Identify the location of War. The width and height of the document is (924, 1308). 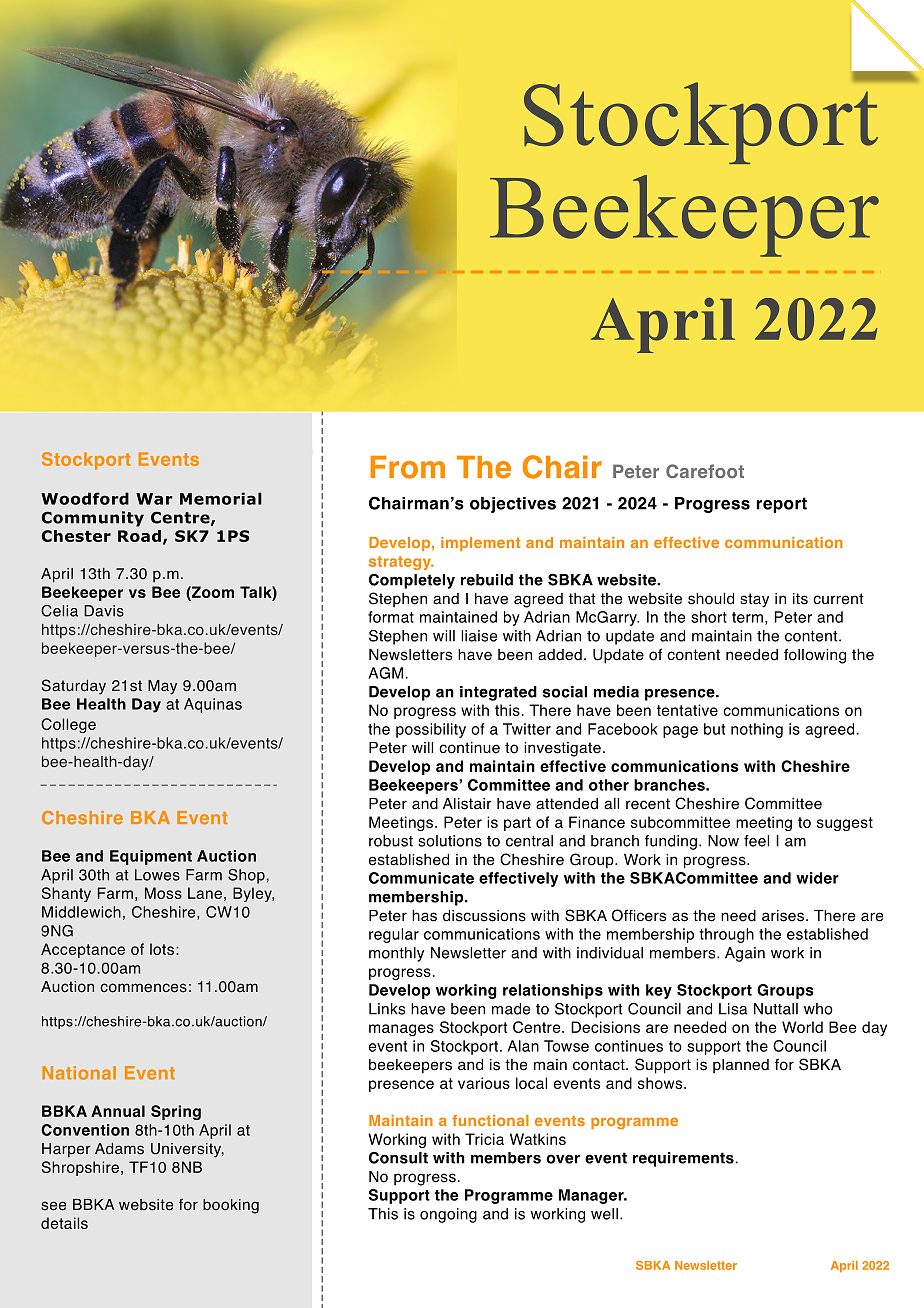
(154, 499).
